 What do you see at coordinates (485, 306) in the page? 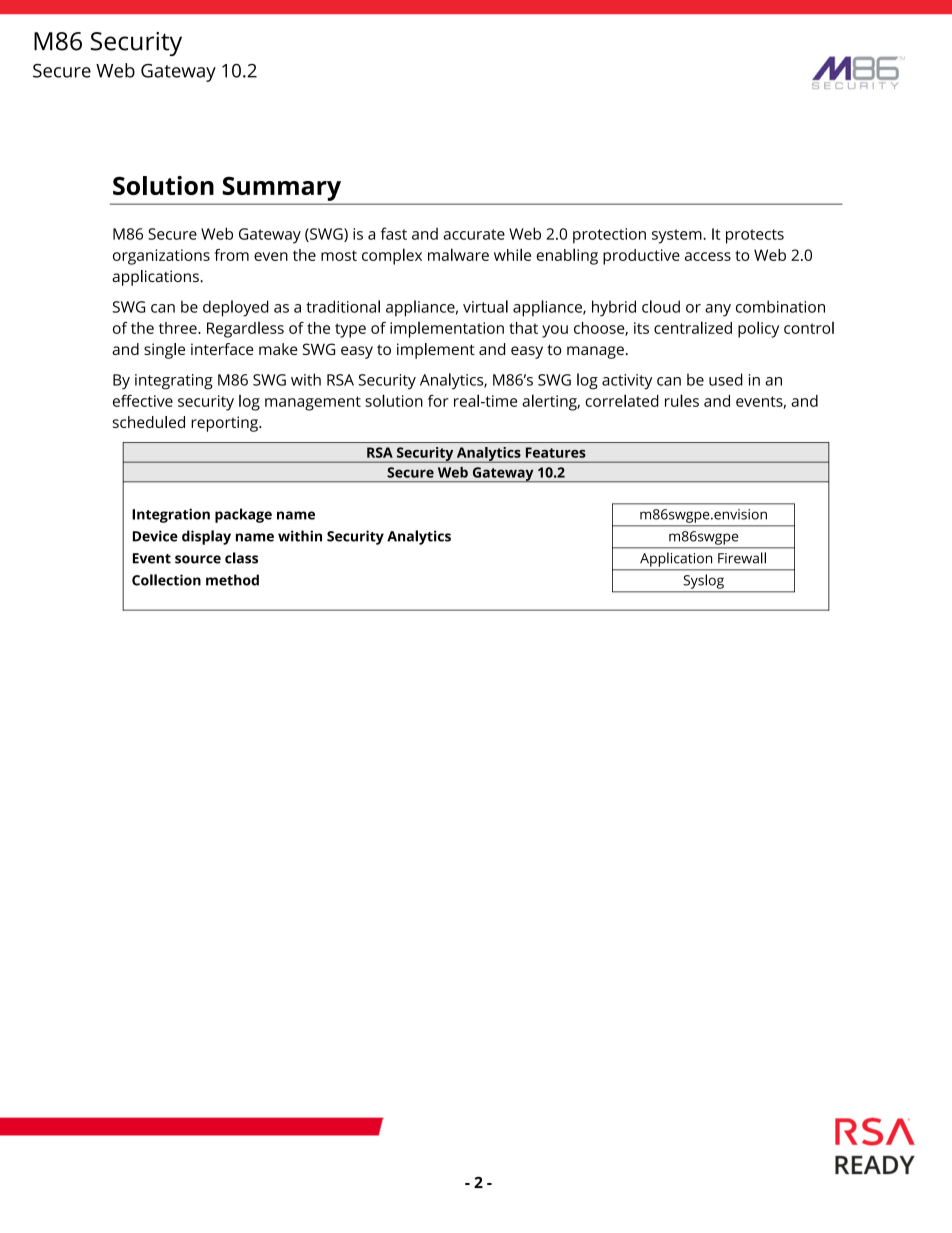
I see `virtual` at bounding box center [485, 306].
